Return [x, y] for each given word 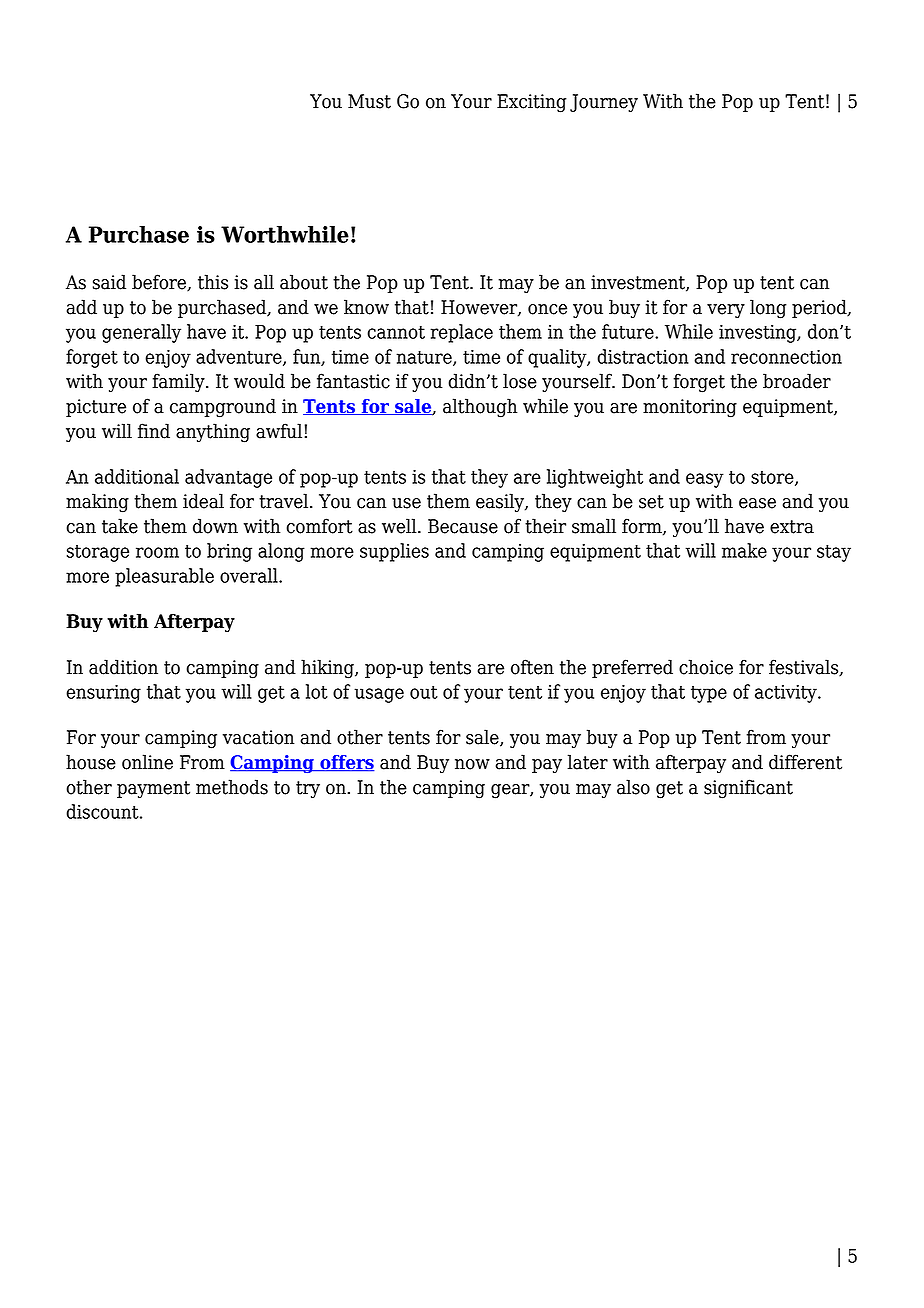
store [773, 478]
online [147, 762]
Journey [604, 103]
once [547, 309]
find [154, 431]
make [744, 550]
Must [369, 101]
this [213, 282]
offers [346, 763]
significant [748, 789]
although [480, 408]
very [726, 311]
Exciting [532, 103]
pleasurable [164, 577]
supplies [394, 552]
